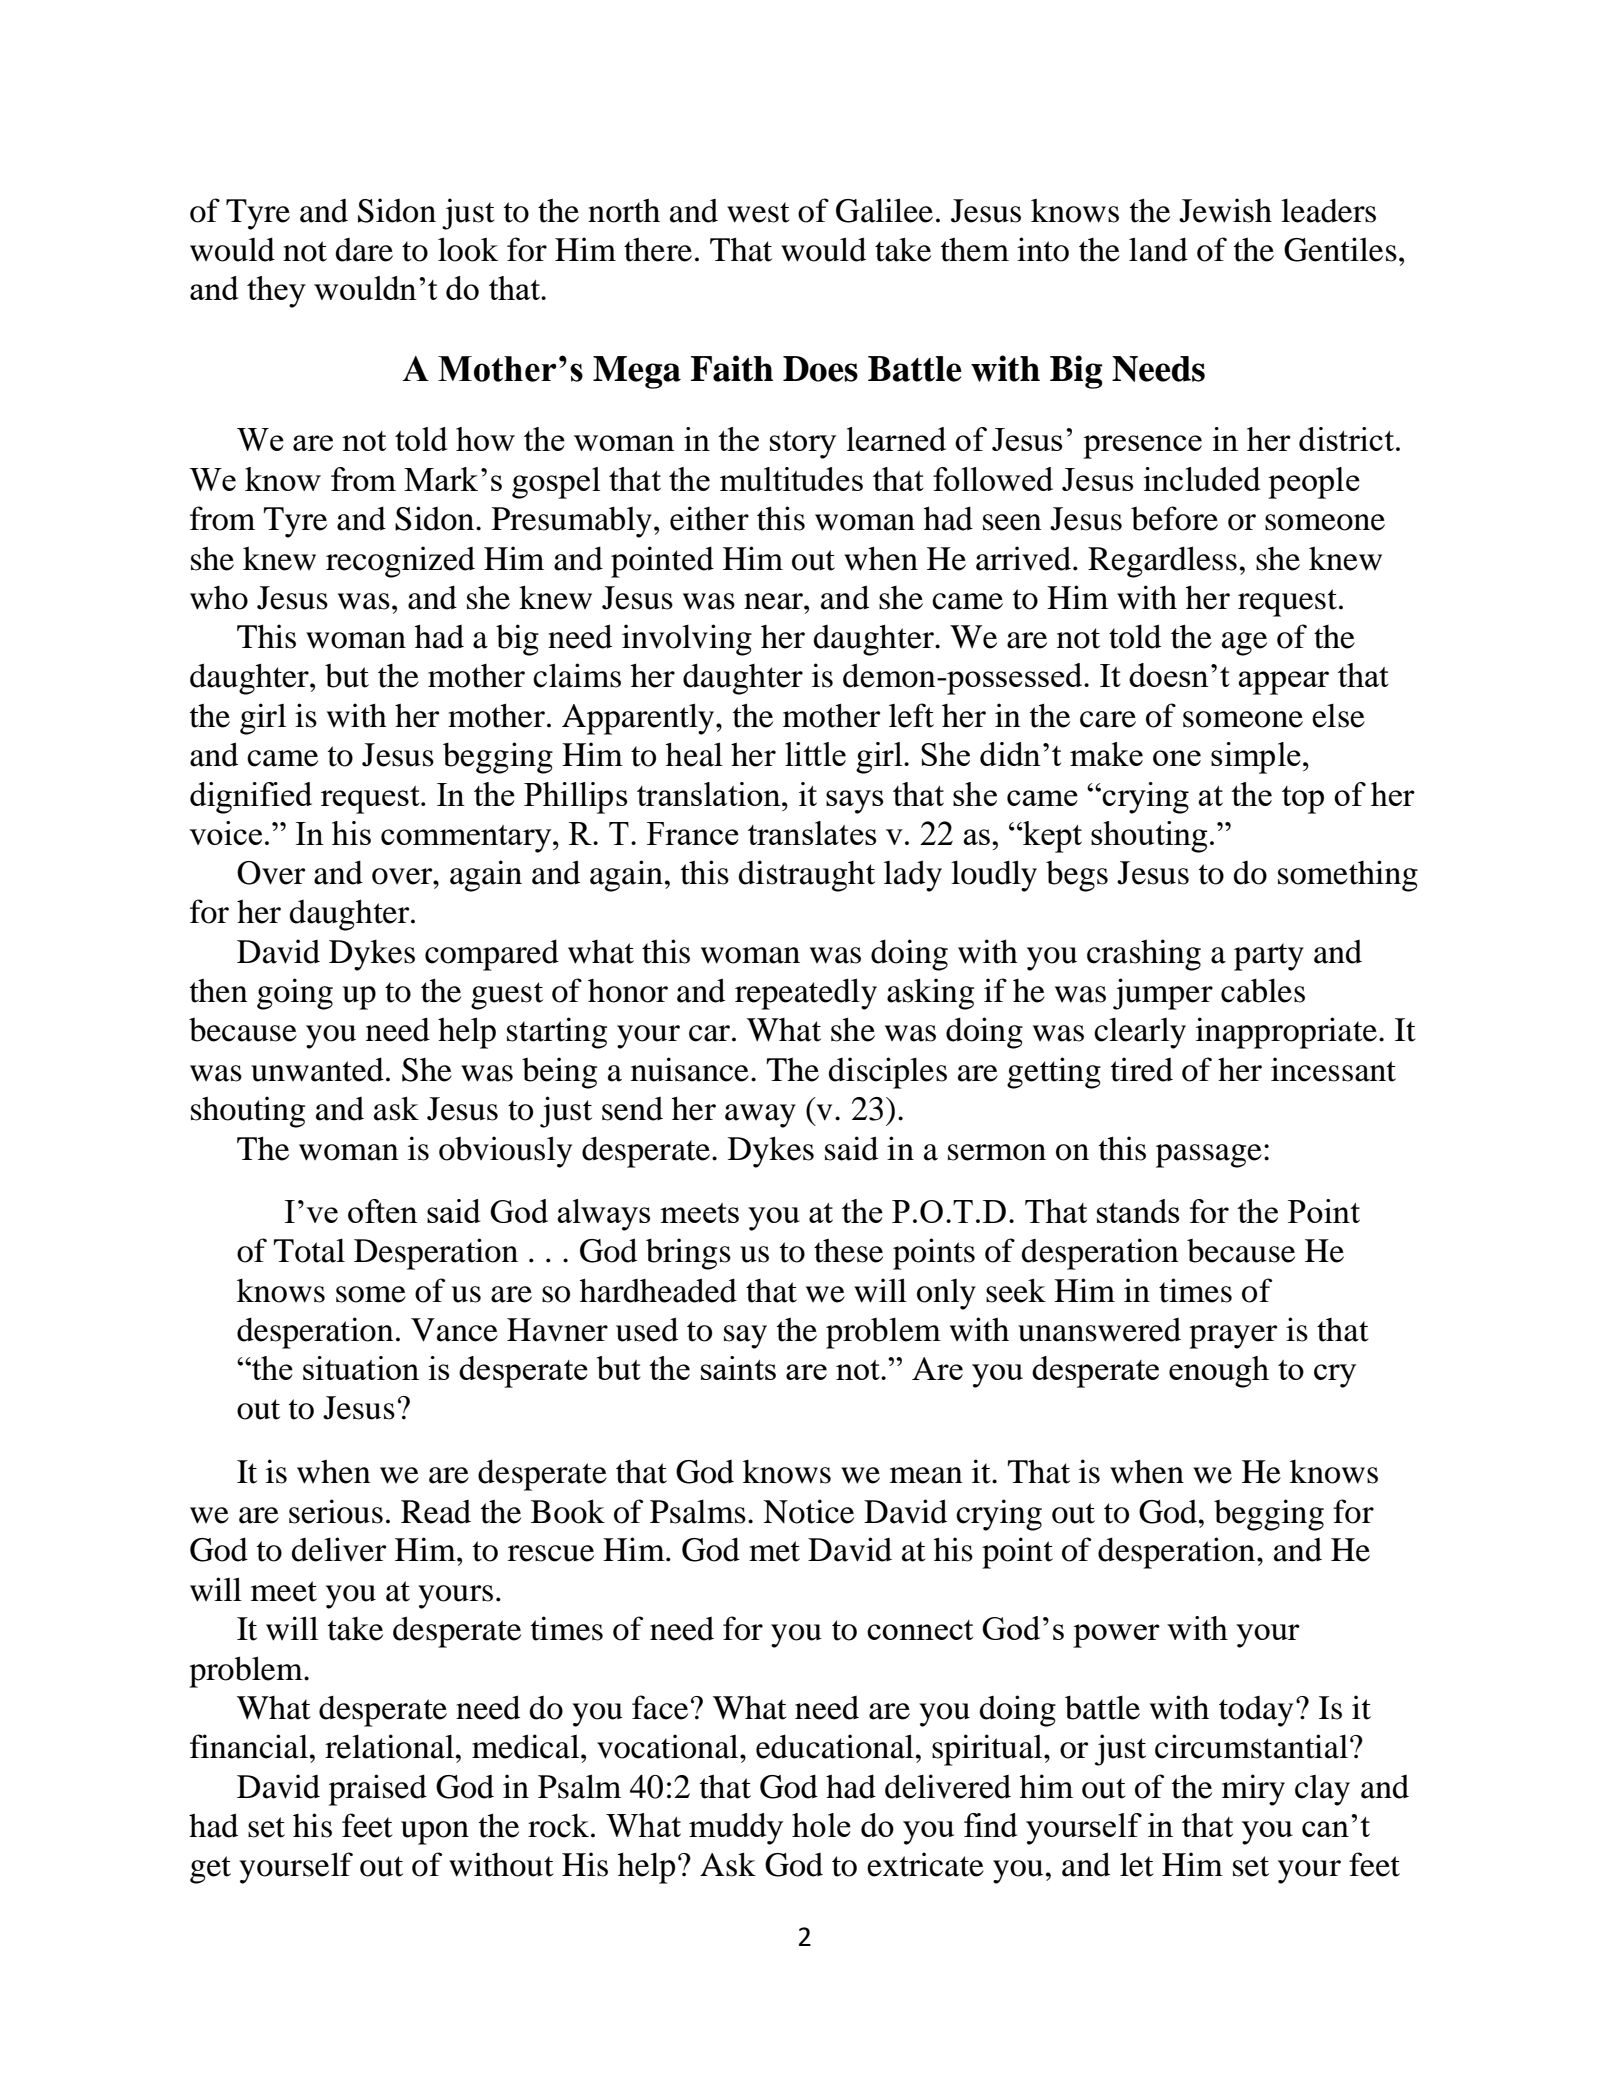 The width and height of the screenshot is (1609, 2083). Describe the element at coordinates (1158, 249) in the screenshot. I see `land` at that location.
